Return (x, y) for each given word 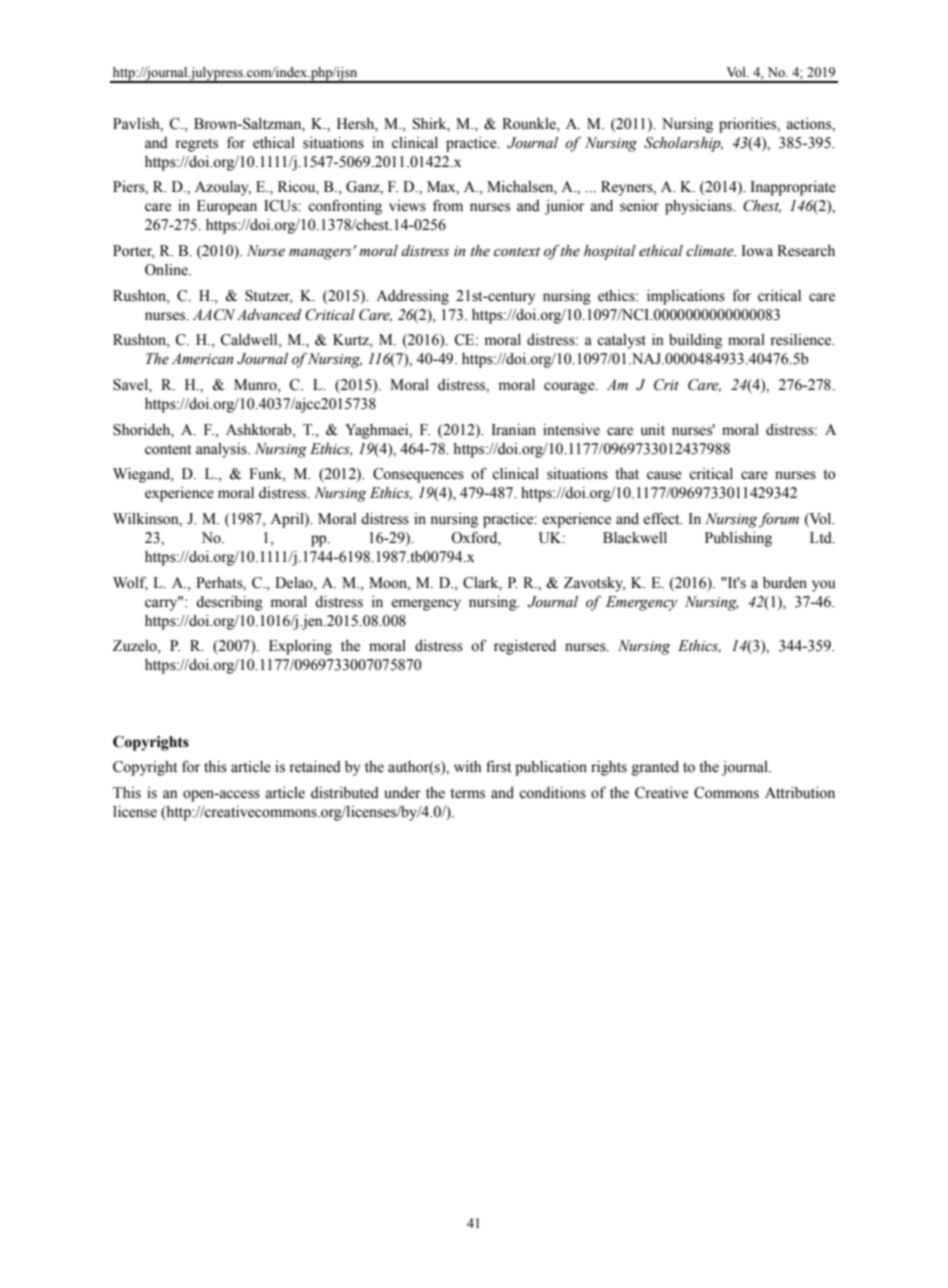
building (695, 341)
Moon (389, 583)
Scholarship (683, 144)
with (467, 766)
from (448, 205)
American (202, 359)
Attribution (800, 793)
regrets (196, 145)
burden (785, 583)
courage (570, 388)
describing (229, 603)
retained (315, 767)
